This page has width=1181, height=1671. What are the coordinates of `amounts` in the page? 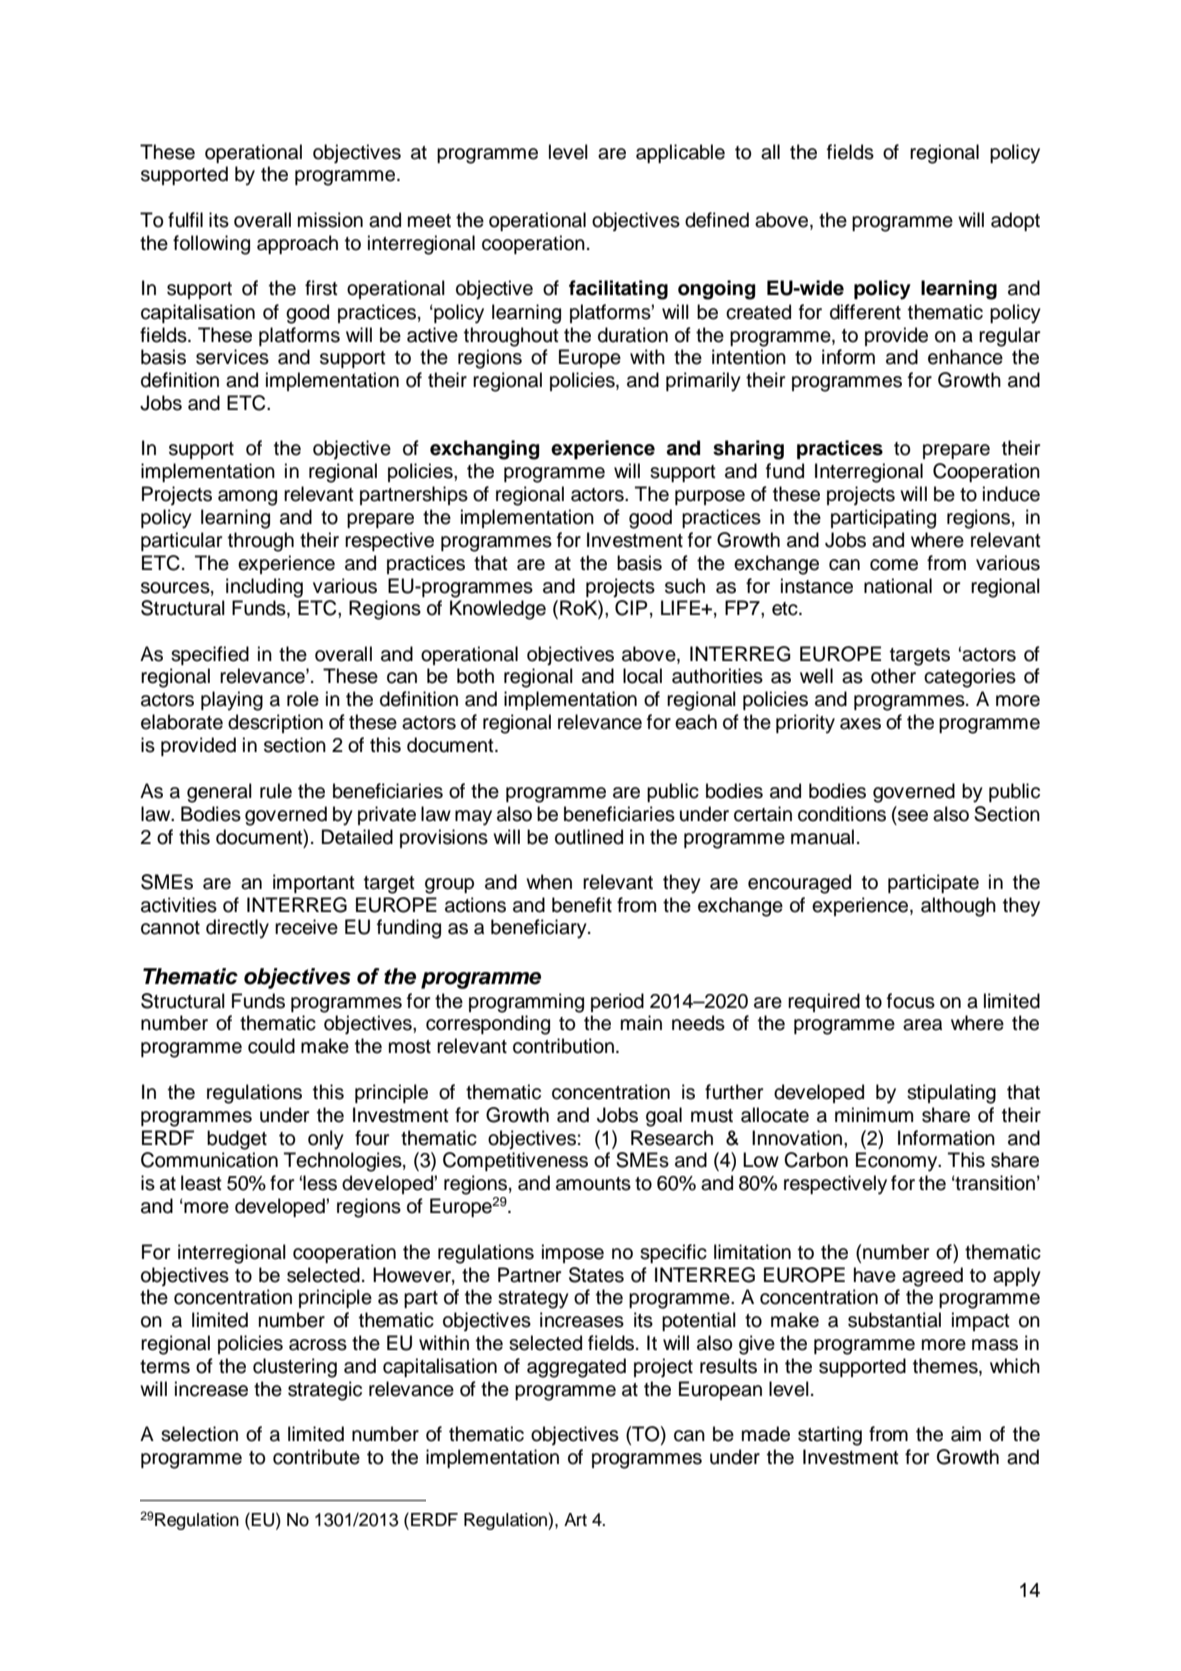 It's located at (593, 1184).
